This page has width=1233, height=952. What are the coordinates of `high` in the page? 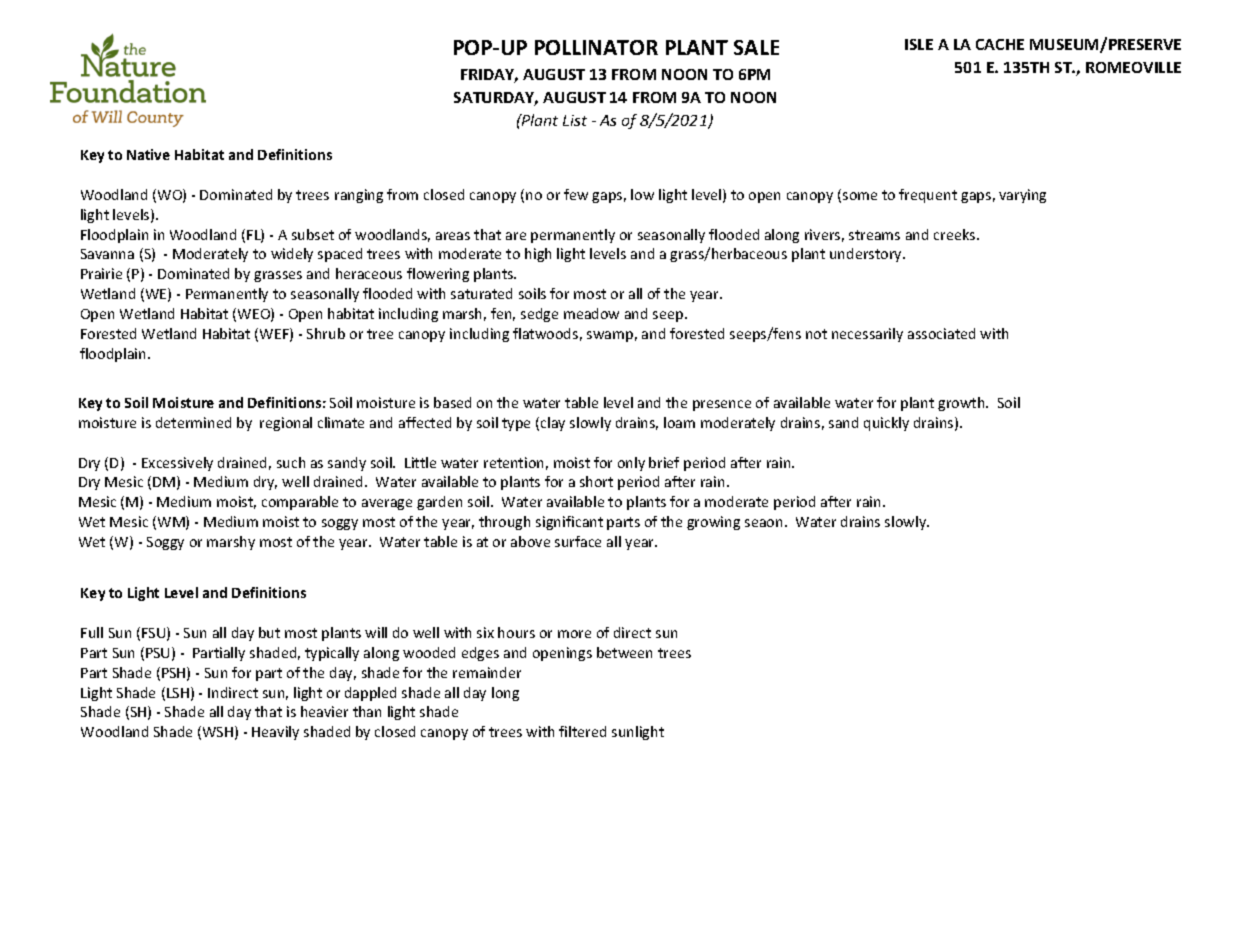 It's located at (538, 255).
